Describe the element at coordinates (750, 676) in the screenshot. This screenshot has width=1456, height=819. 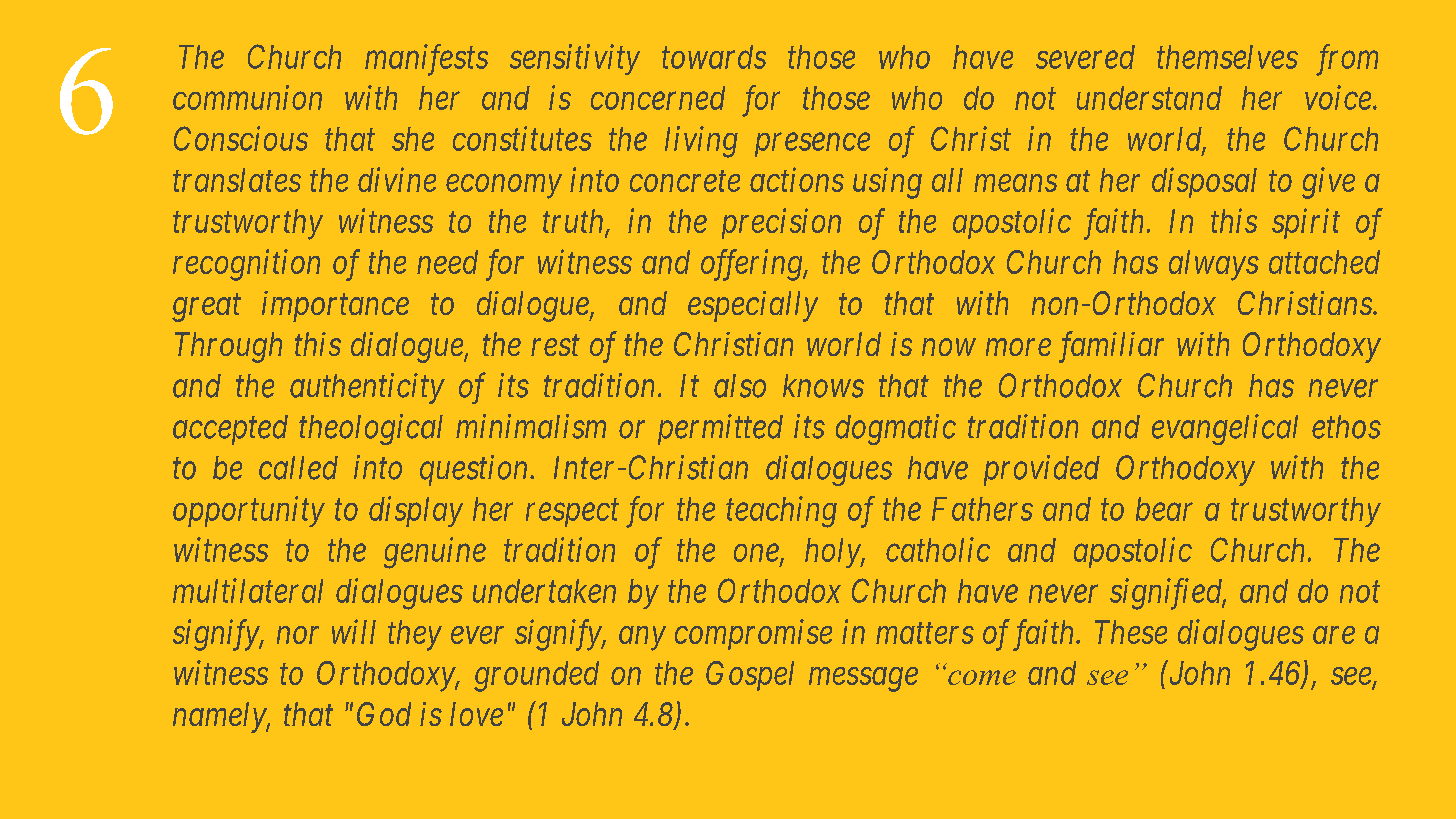
I see `Gospel` at that location.
